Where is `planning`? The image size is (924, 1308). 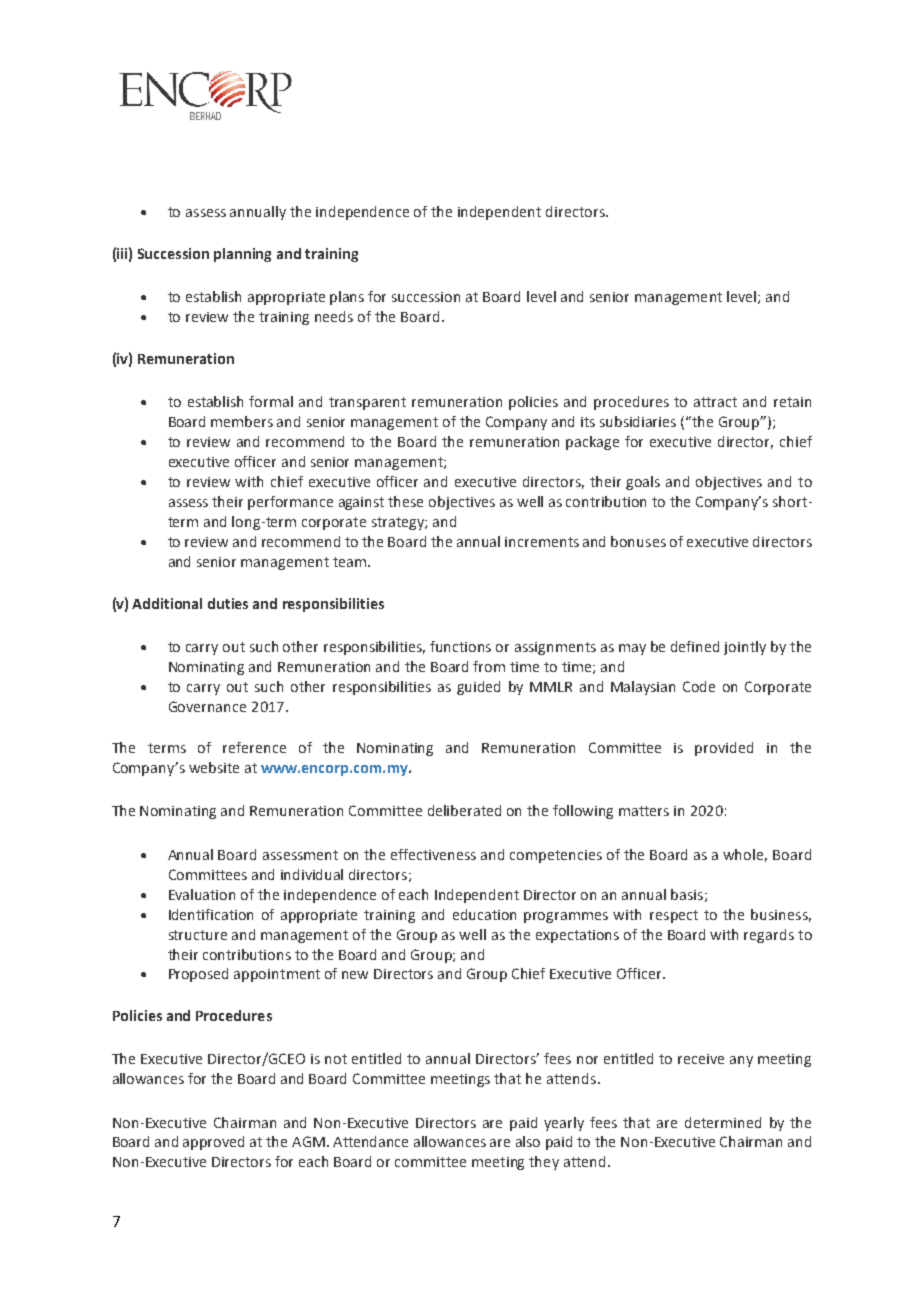
planning is located at coordinates (242, 255).
